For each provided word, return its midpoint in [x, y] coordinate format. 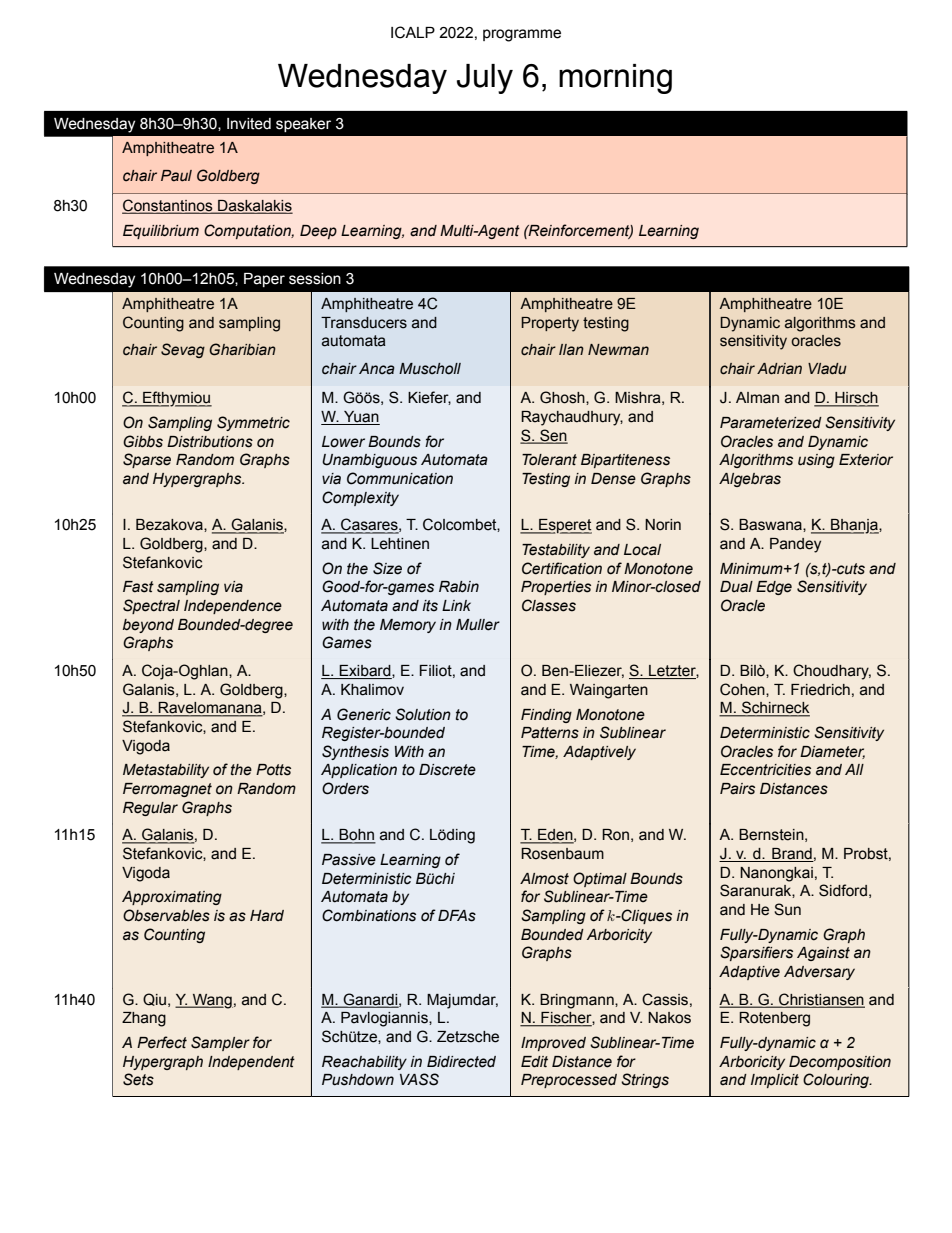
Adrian [779, 369]
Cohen [743, 689]
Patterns [550, 733]
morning [615, 79]
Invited [249, 124]
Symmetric [253, 423]
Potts [273, 770]
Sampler [220, 1043]
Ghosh [563, 397]
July [485, 79]
